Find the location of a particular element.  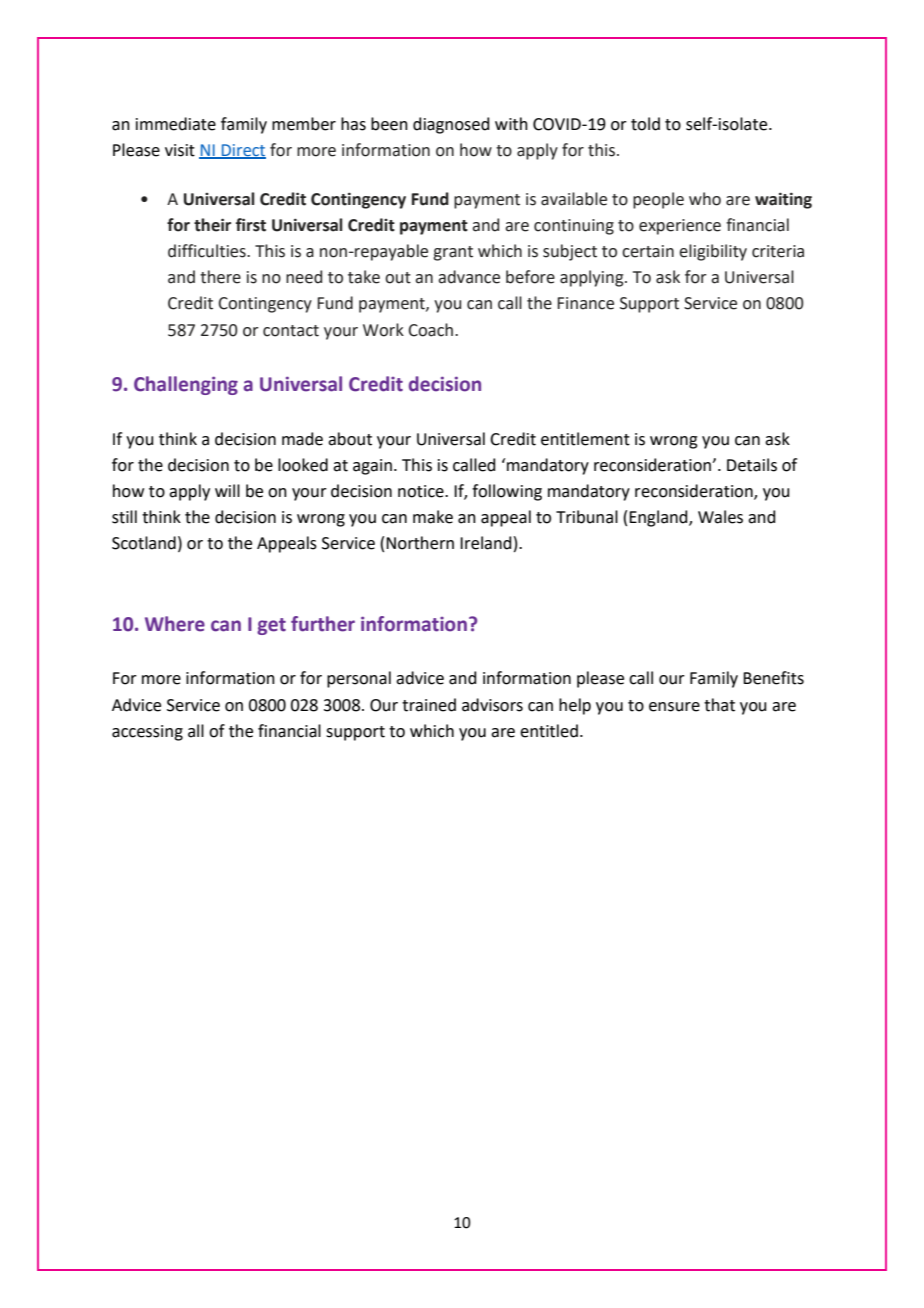

that is located at coordinates (719, 705).
